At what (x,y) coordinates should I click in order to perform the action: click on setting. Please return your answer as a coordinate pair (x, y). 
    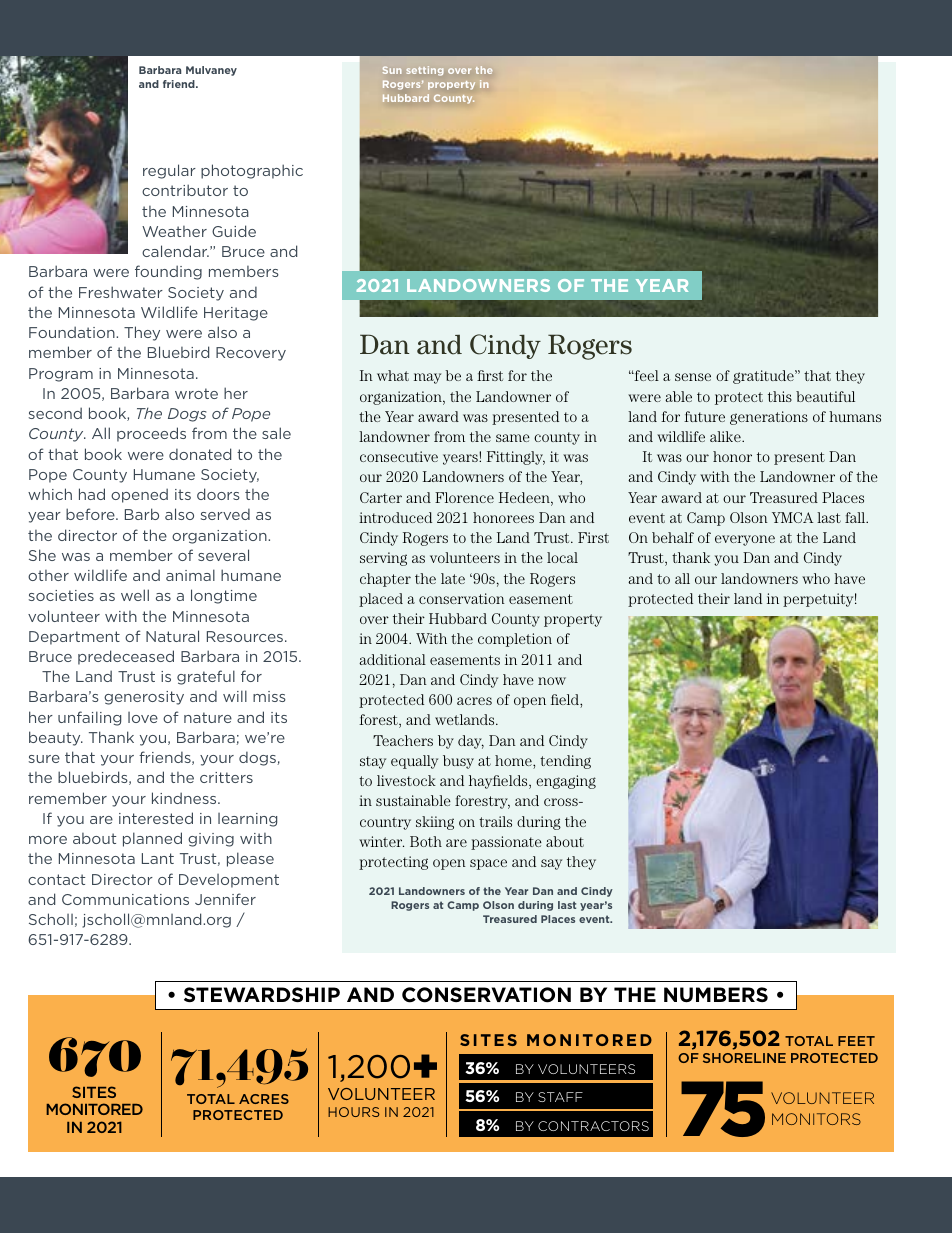
    Looking at the image, I should click on (425, 70).
